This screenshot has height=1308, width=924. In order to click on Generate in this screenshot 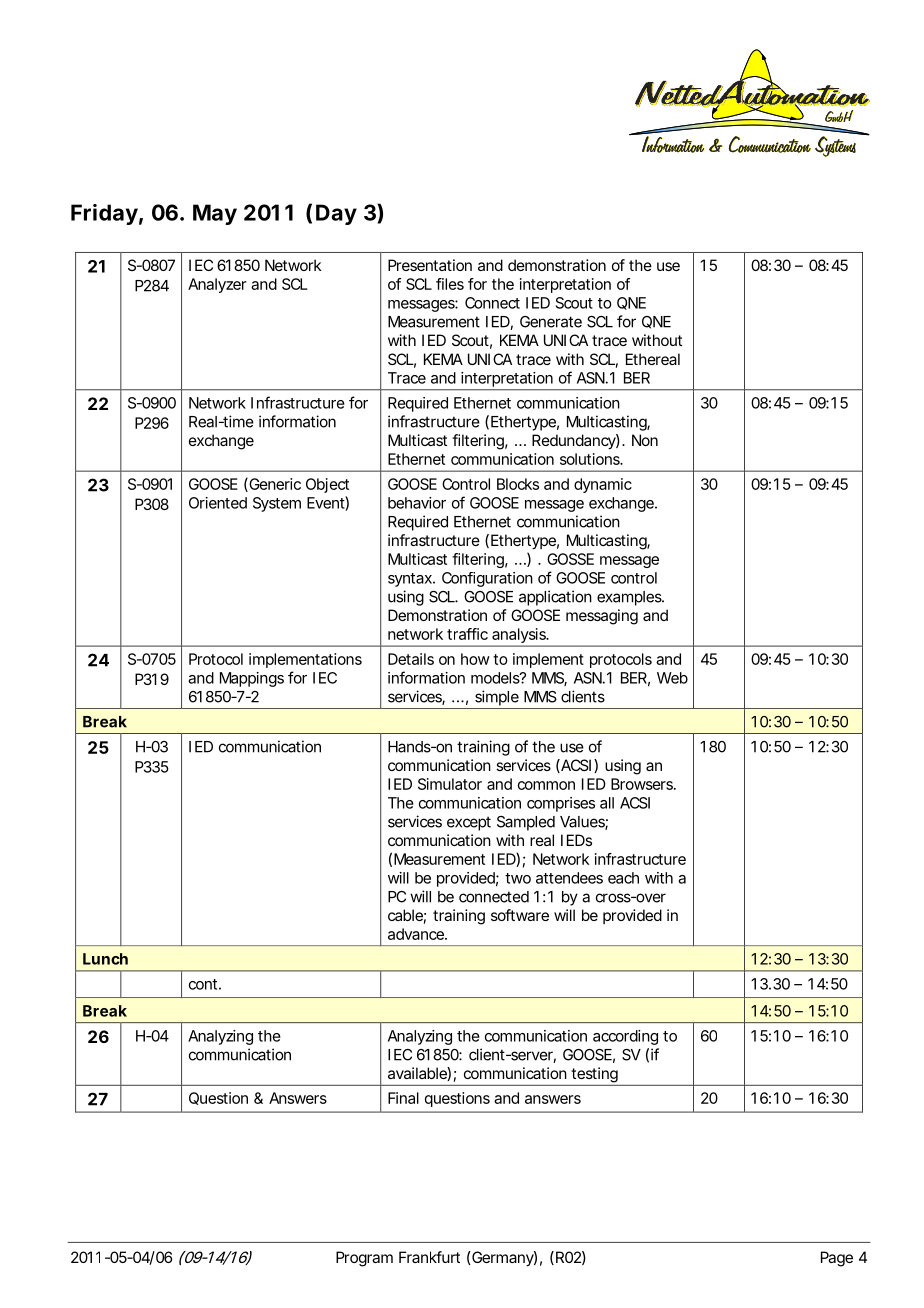, I will do `click(551, 322)`.
